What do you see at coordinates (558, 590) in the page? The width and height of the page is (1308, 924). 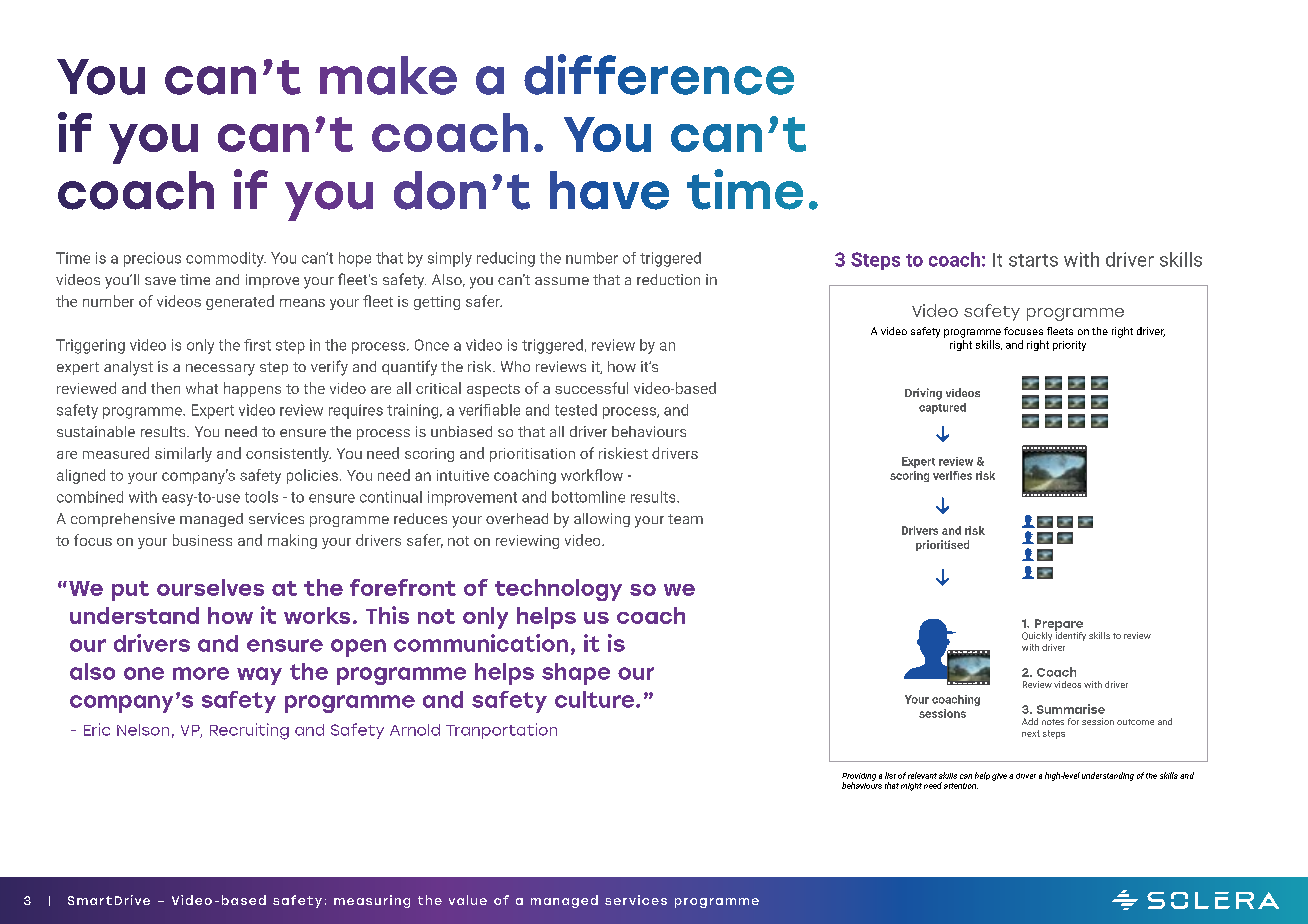 I see `technology` at bounding box center [558, 590].
